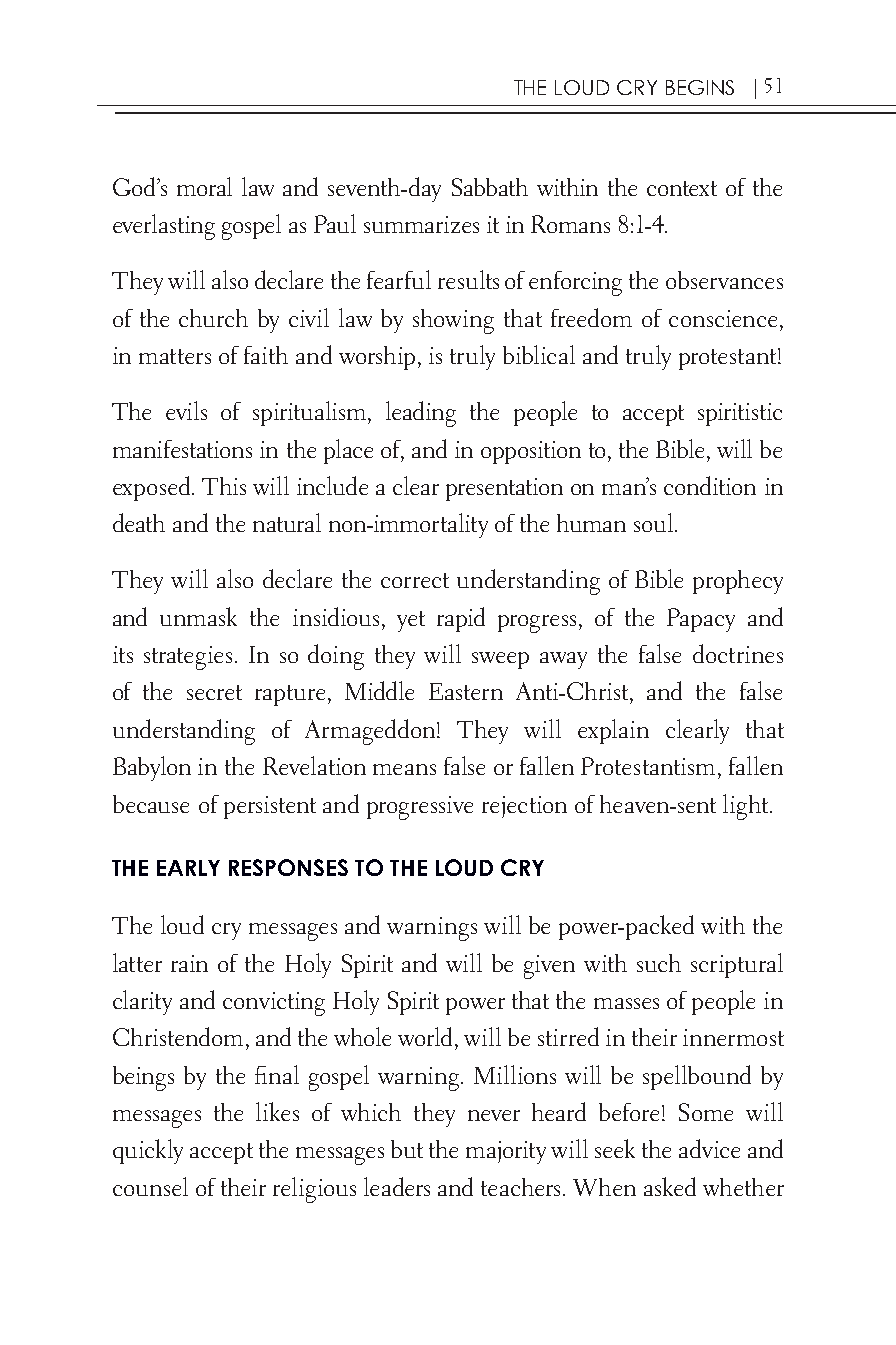 This image has width=896, height=1345. Describe the element at coordinates (700, 87) in the image. I see `BEGINS` at that location.
